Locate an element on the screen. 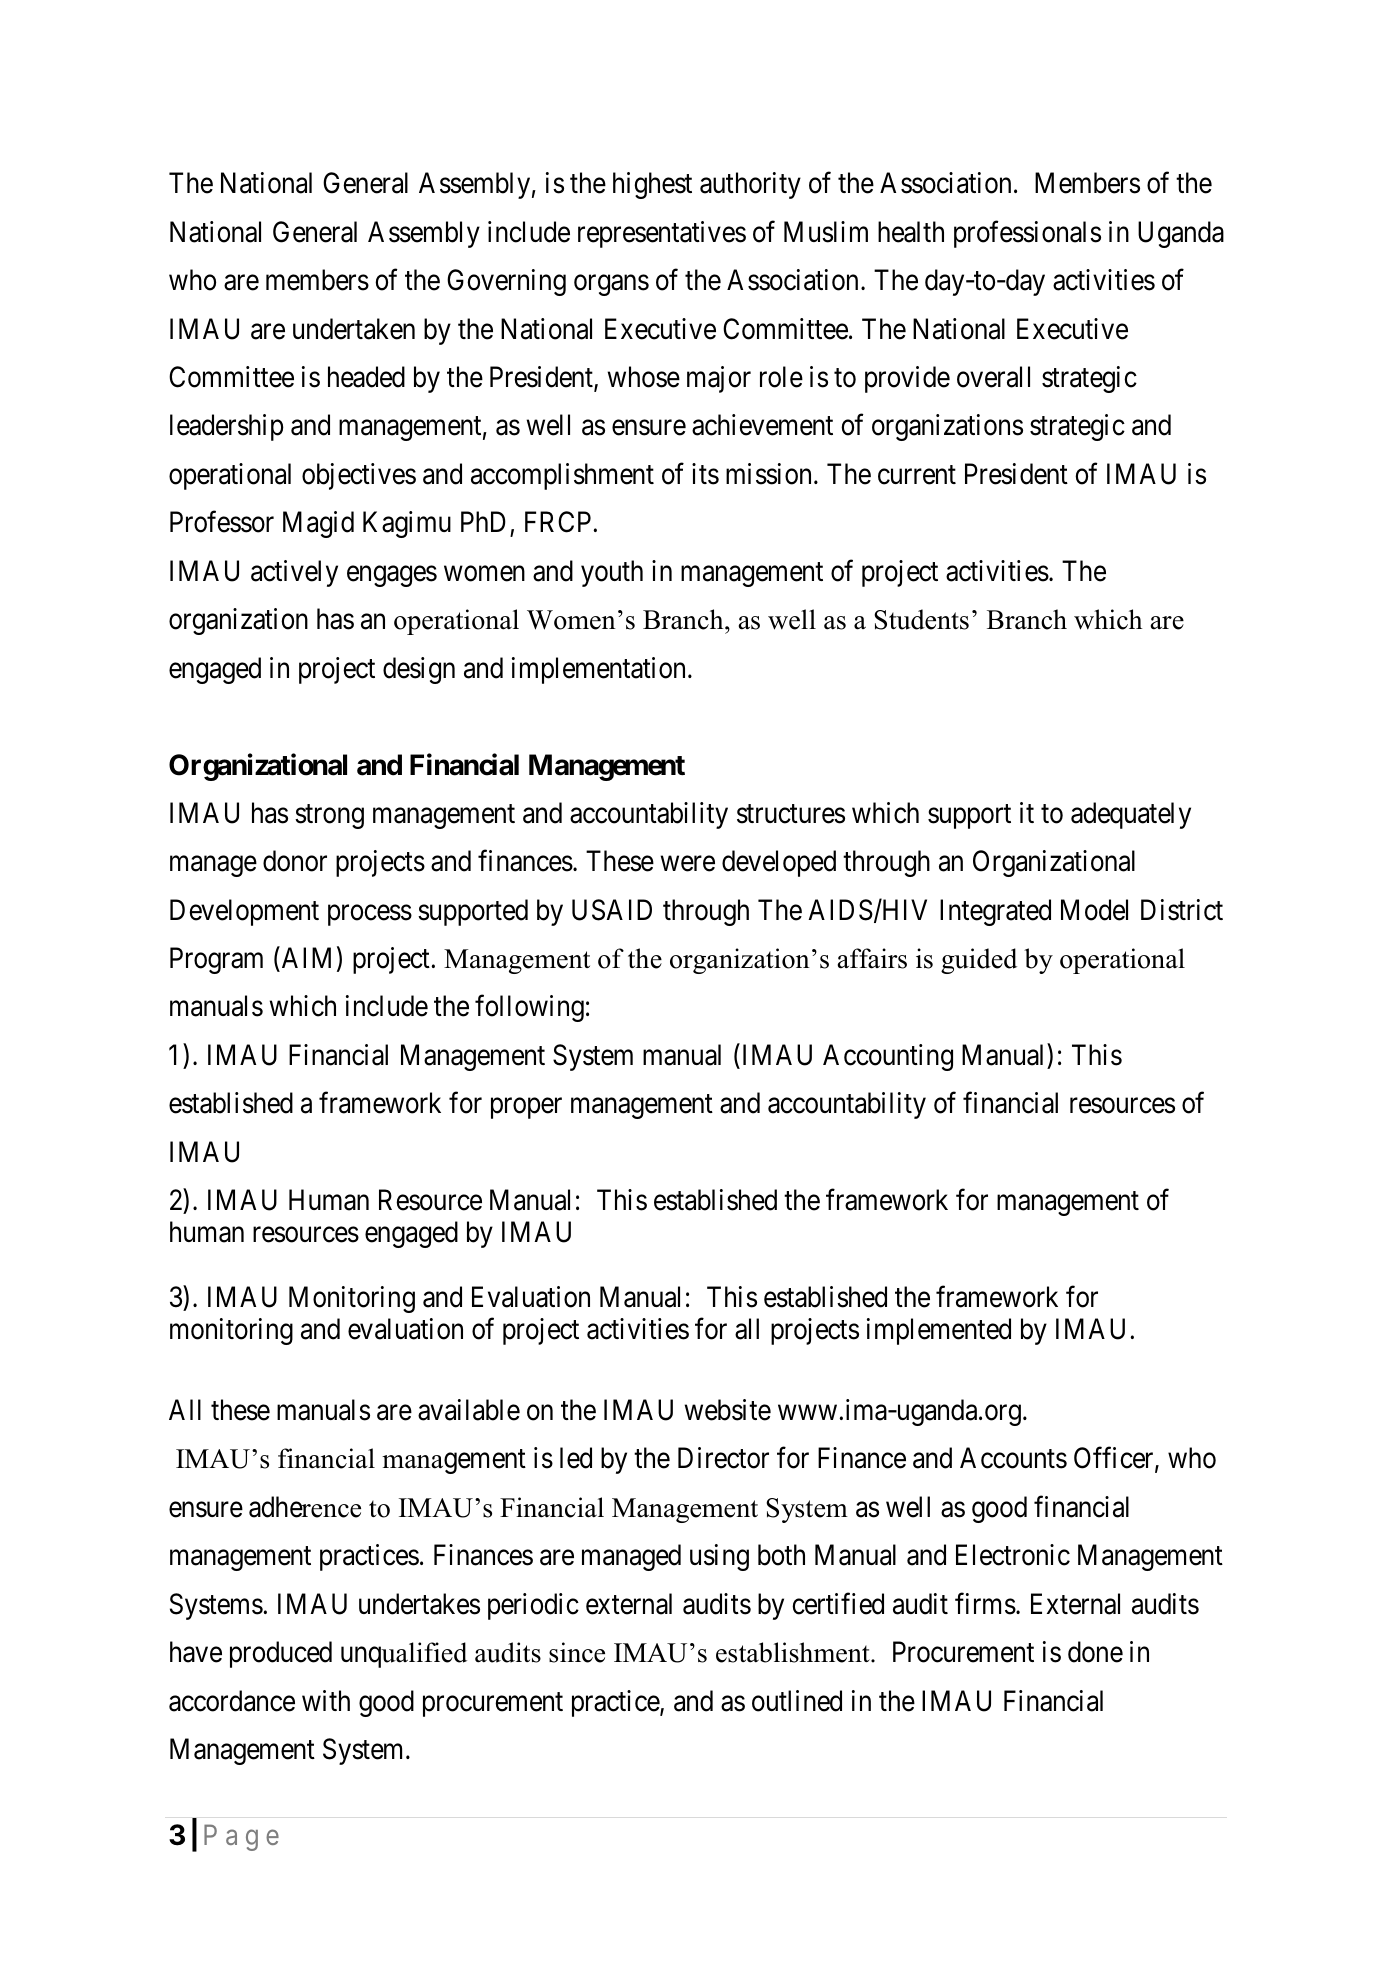 The width and height of the screenshot is (1392, 1969). establishment is located at coordinates (794, 1652).
